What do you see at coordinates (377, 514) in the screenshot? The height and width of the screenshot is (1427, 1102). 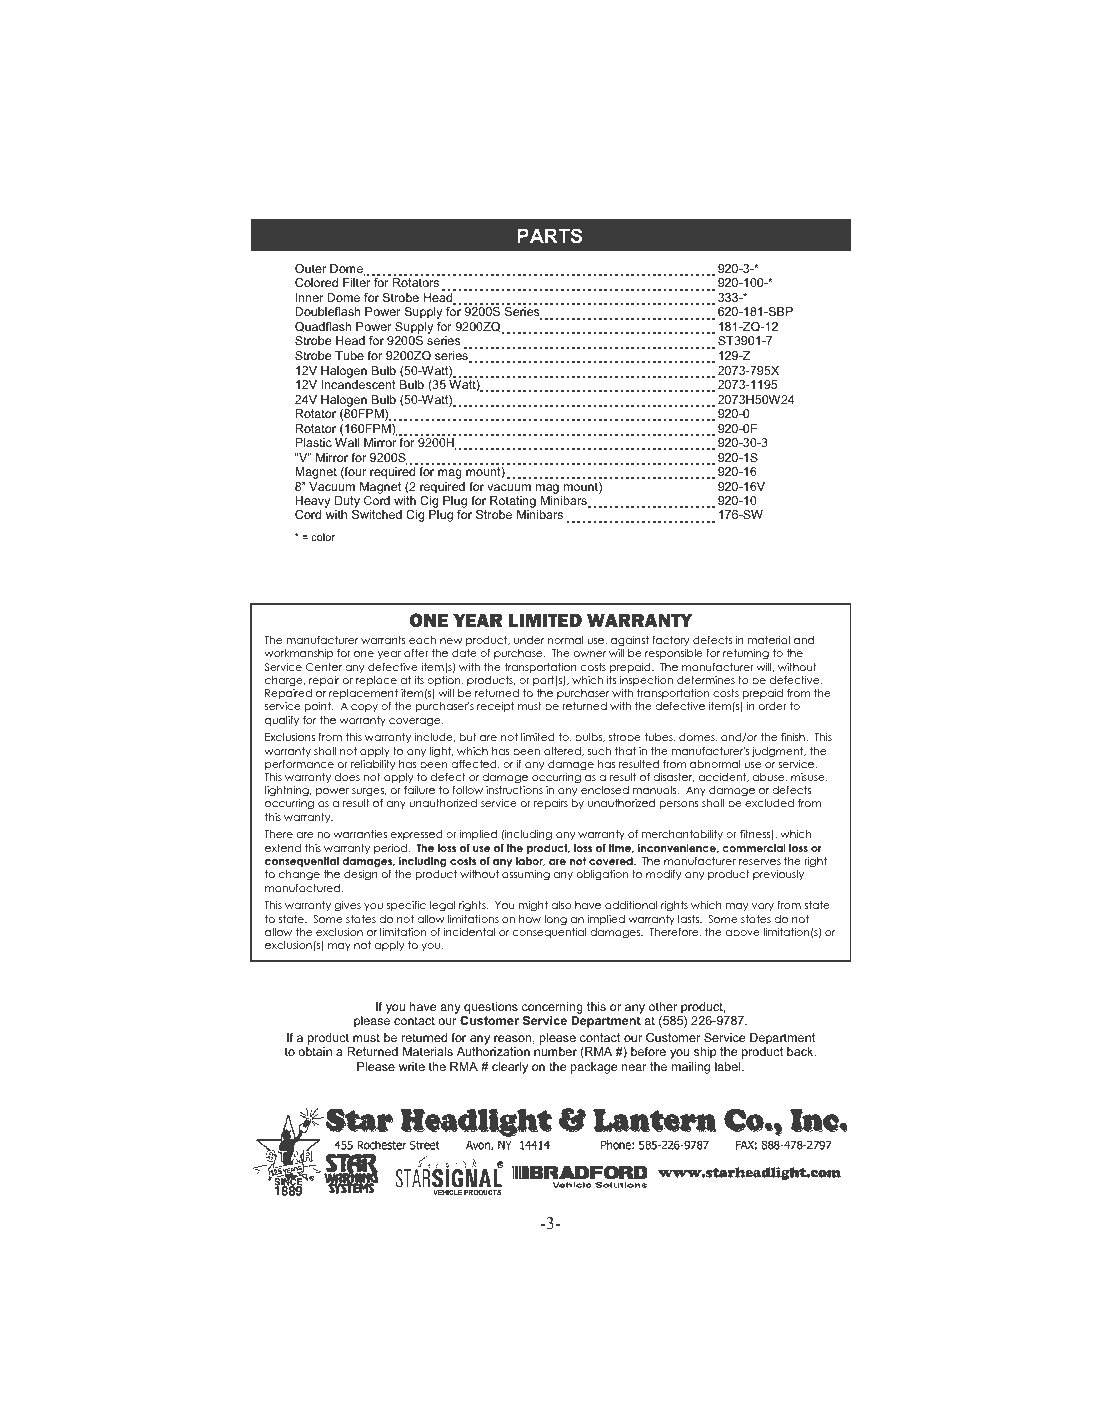 I see `Switched` at bounding box center [377, 514].
